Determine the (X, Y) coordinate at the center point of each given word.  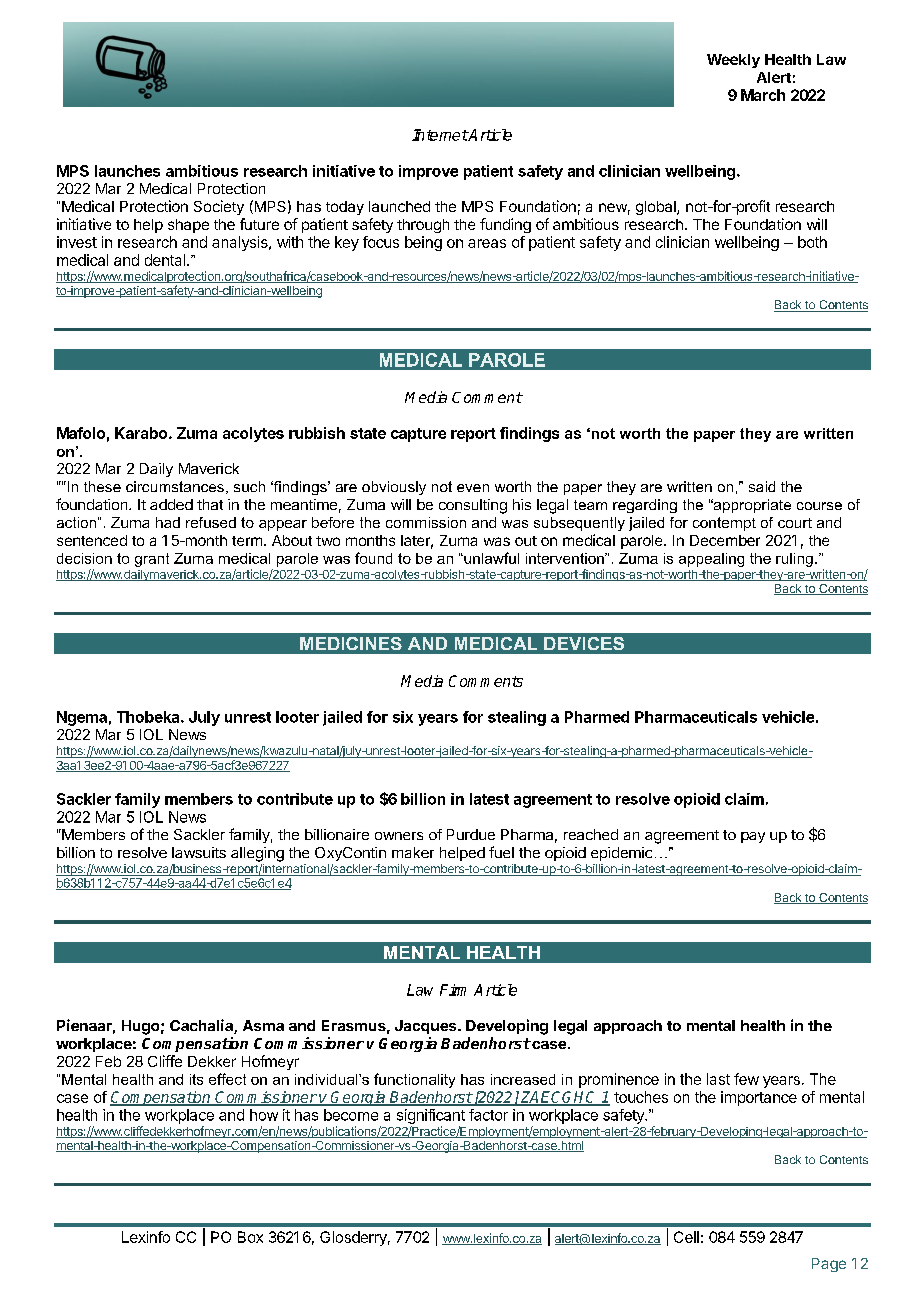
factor (488, 1115)
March (763, 95)
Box (250, 1237)
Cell (686, 1237)
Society (219, 207)
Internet (440, 135)
